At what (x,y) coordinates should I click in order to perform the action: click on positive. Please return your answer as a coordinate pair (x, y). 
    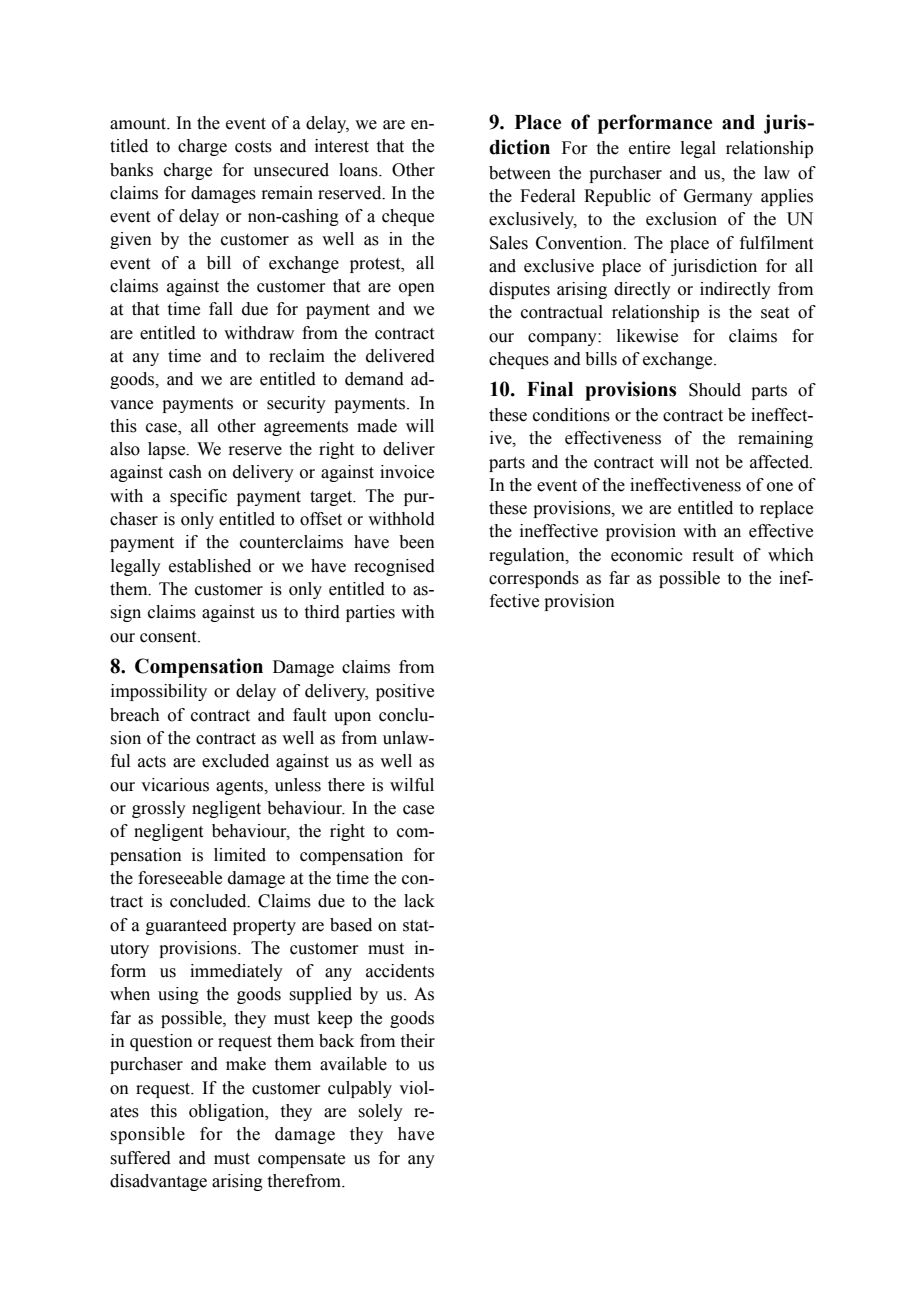
    Looking at the image, I should click on (405, 692).
